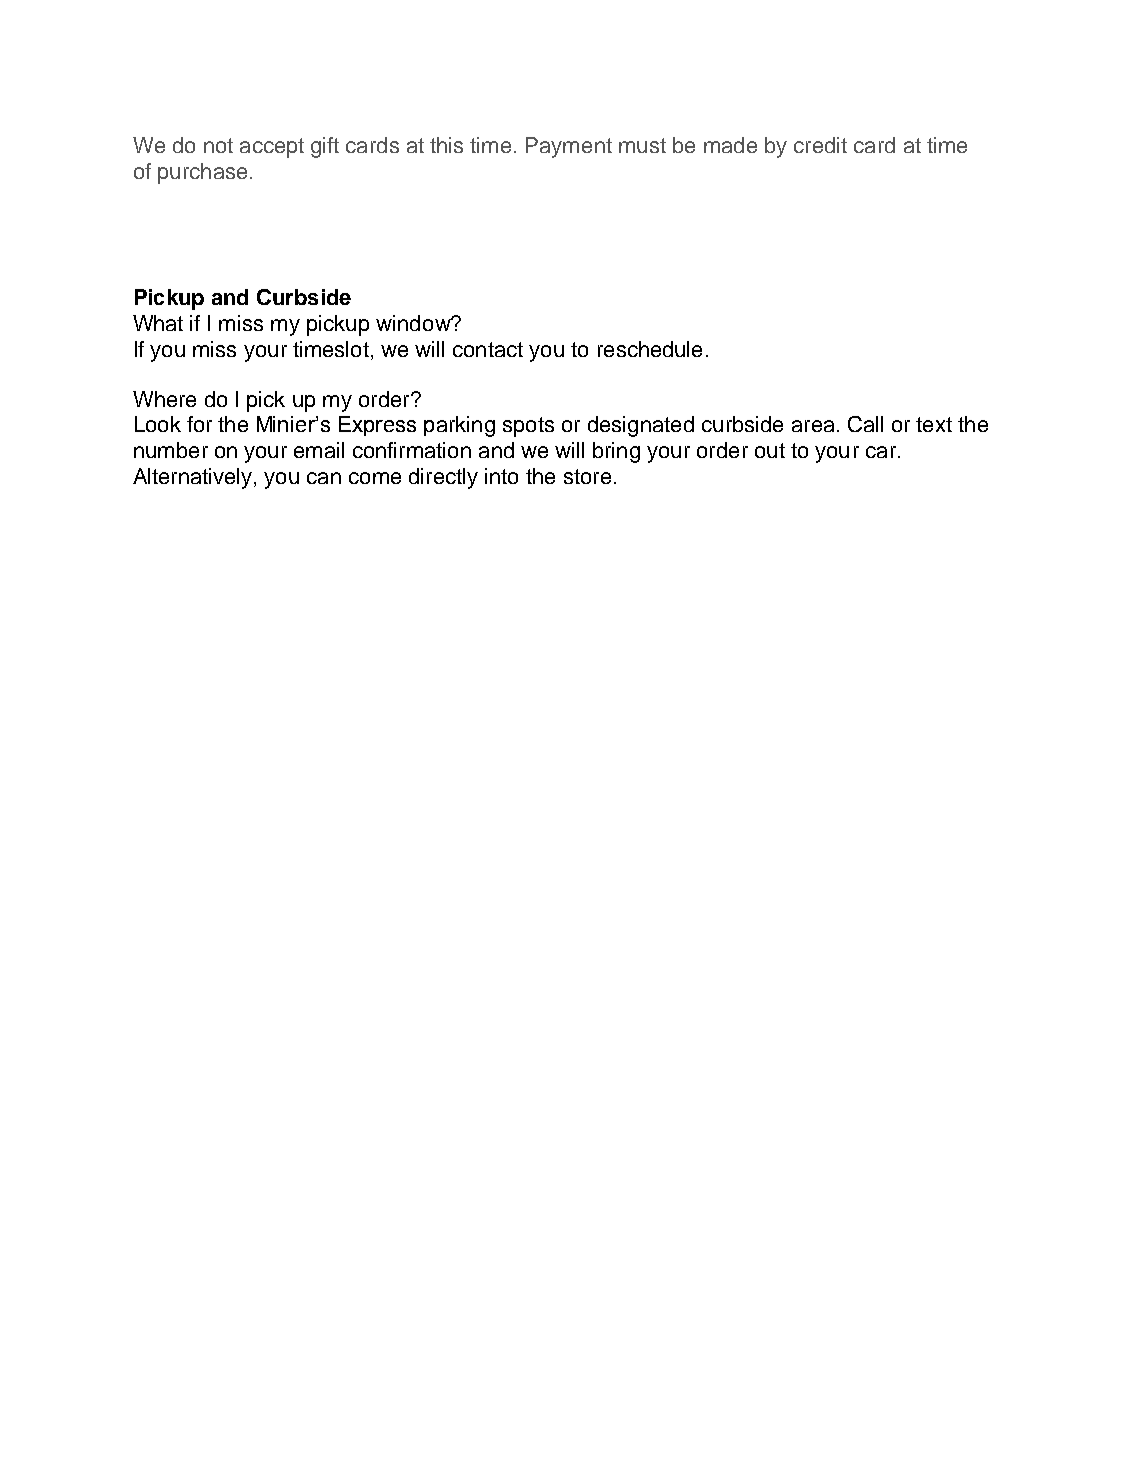 The image size is (1126, 1457). Describe the element at coordinates (650, 349) in the screenshot. I see `reschedule` at that location.
